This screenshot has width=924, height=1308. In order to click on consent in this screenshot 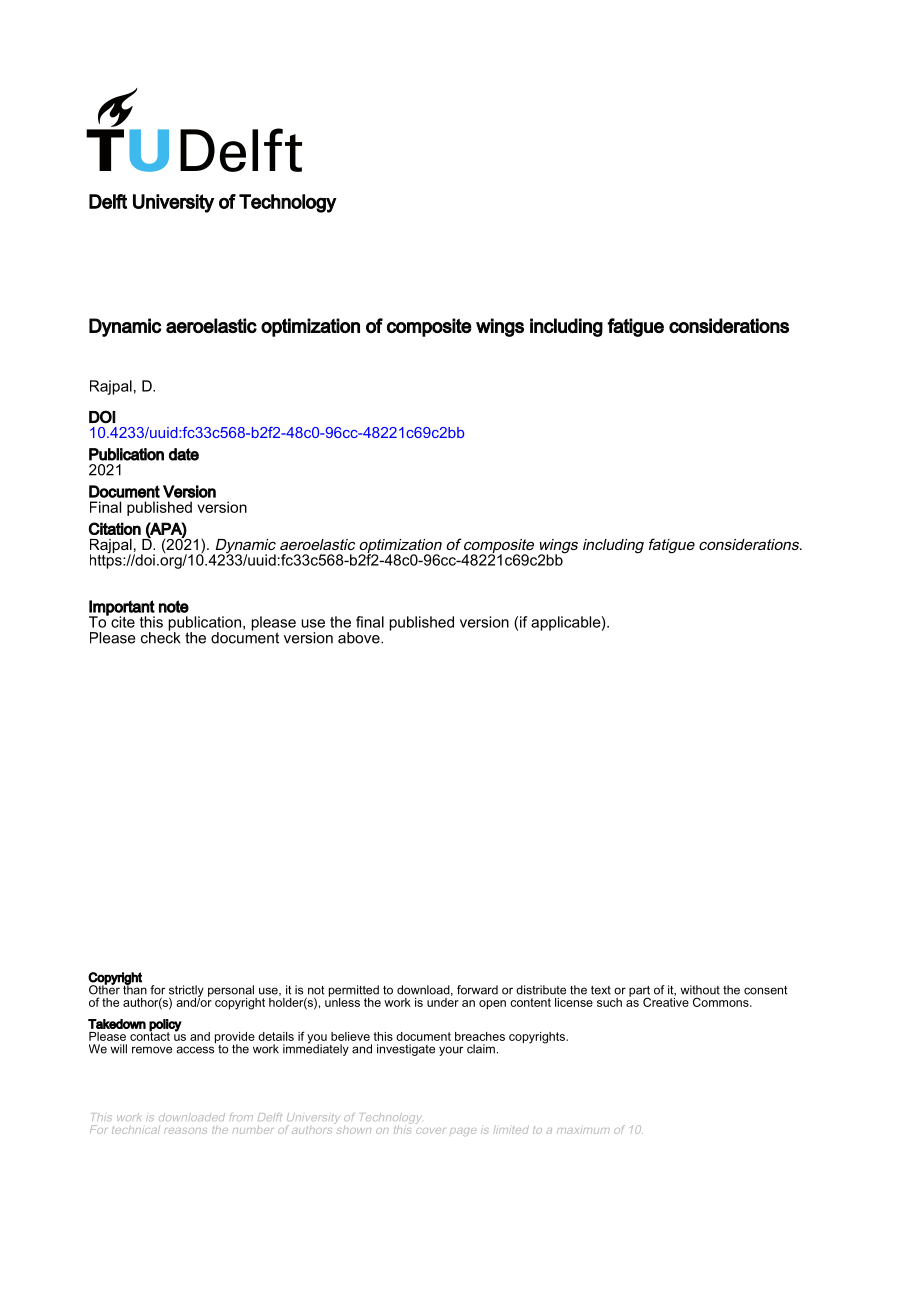, I will do `click(765, 990)`.
